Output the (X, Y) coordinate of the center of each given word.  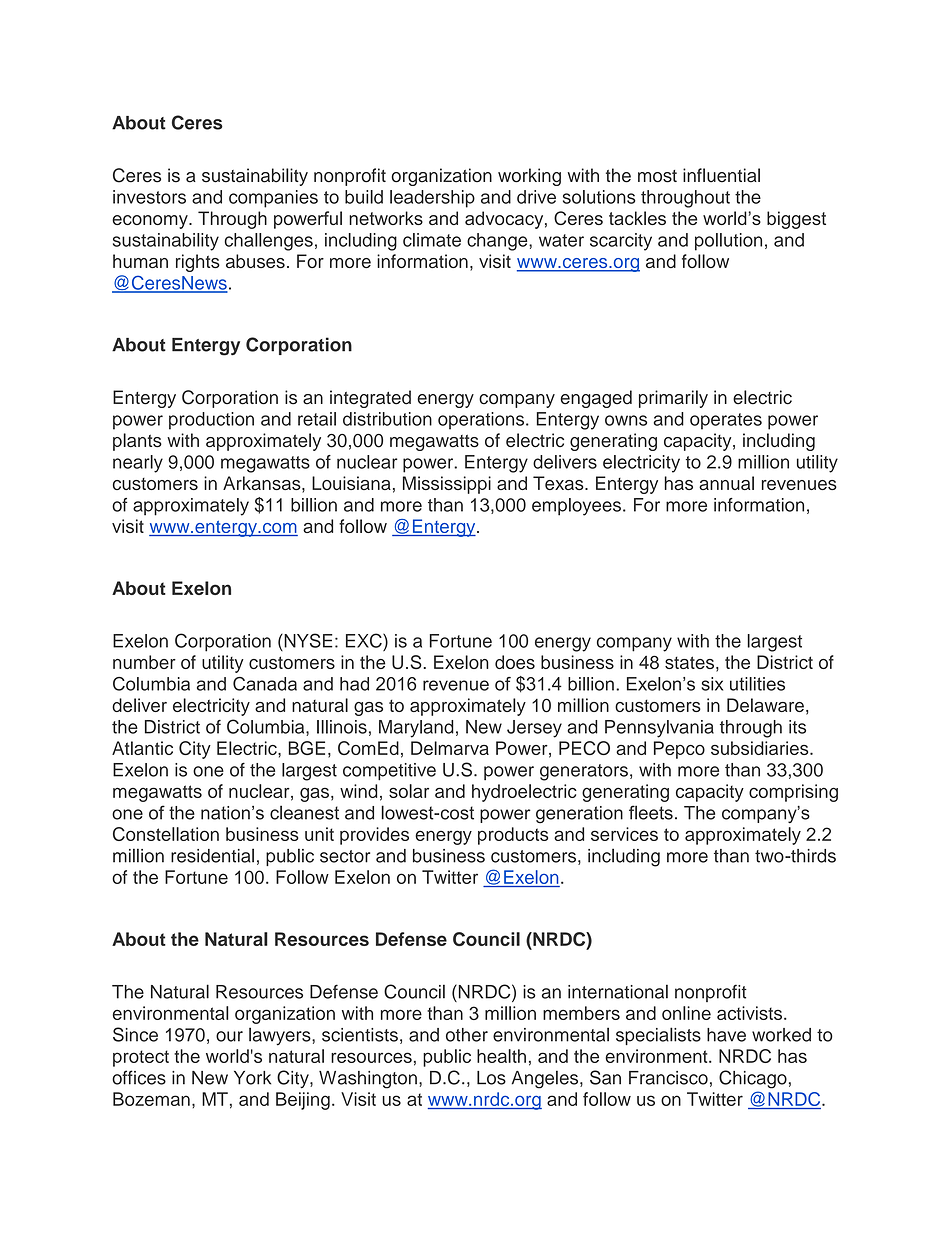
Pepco (679, 750)
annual (726, 483)
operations (482, 421)
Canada (265, 684)
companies (273, 199)
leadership (432, 199)
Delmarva (450, 748)
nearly (138, 464)
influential (721, 175)
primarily (673, 399)
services (624, 834)
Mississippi (447, 485)
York (252, 1078)
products (513, 836)
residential (212, 855)
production (211, 421)
